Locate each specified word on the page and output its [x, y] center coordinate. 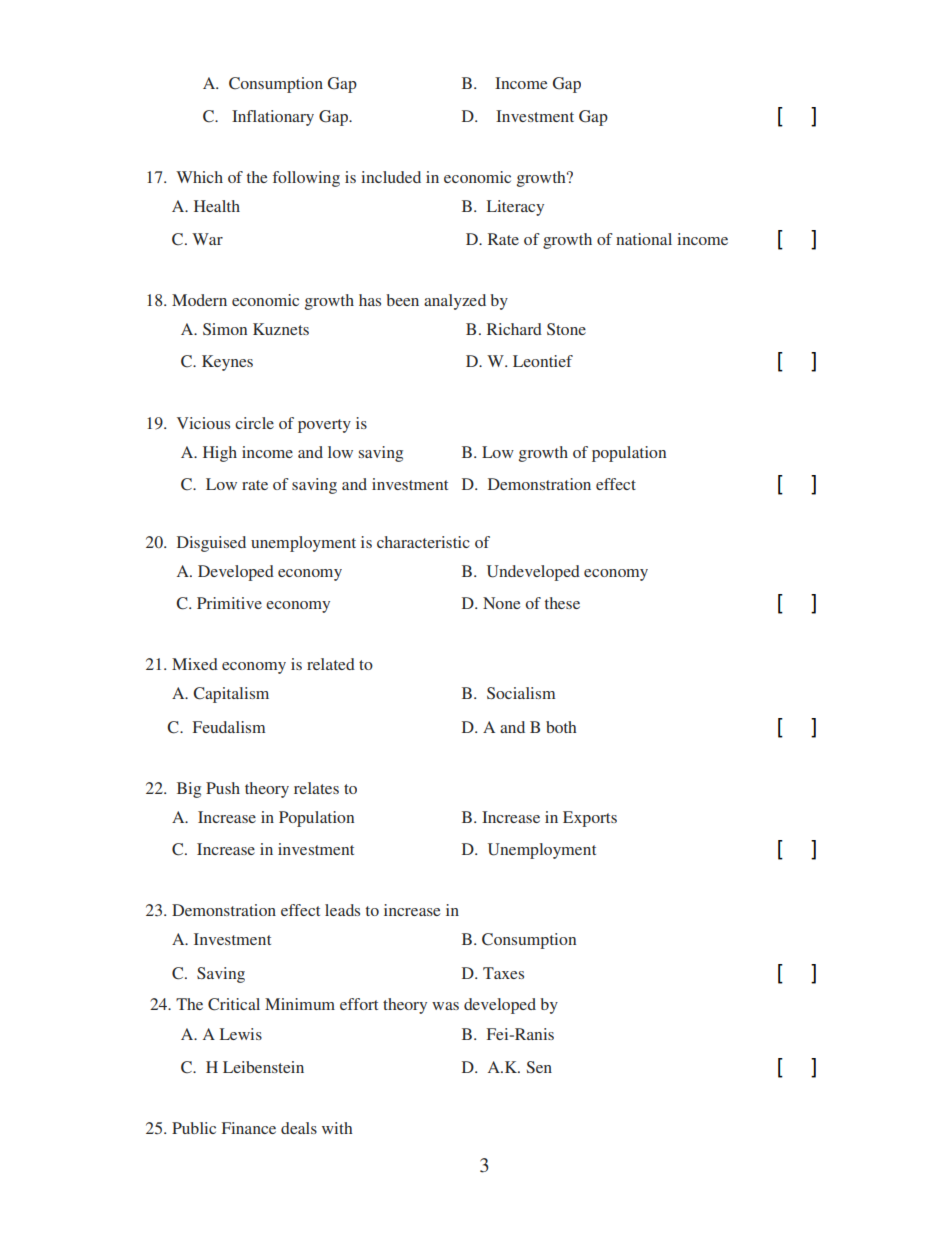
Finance [249, 1128]
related [331, 664]
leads [342, 910]
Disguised [211, 544]
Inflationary [273, 118]
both [561, 727]
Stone [566, 329]
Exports [590, 819]
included [391, 177]
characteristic [423, 542]
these [562, 603]
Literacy [515, 208]
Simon [225, 329]
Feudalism [229, 727]
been [402, 300]
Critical [234, 1004]
